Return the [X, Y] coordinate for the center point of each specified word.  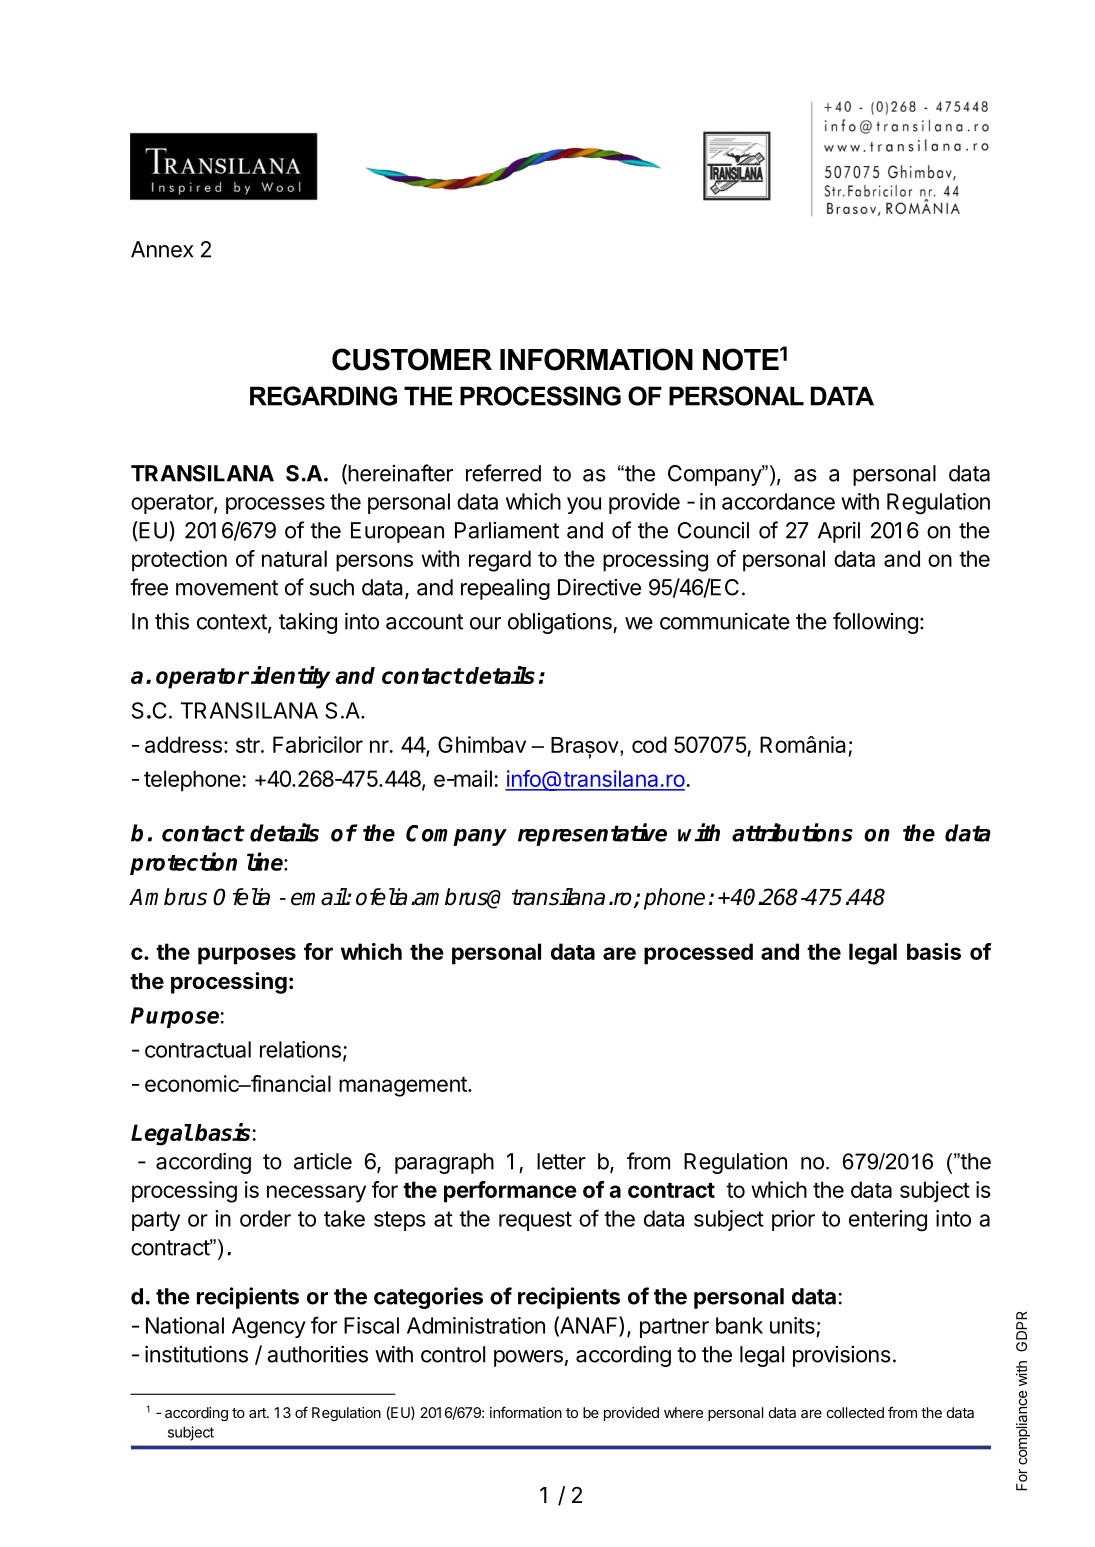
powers [528, 1358]
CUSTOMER [412, 359]
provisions [842, 1356]
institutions [196, 1354]
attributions [792, 832]
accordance [778, 501]
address [183, 744]
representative [592, 834]
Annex [162, 249]
